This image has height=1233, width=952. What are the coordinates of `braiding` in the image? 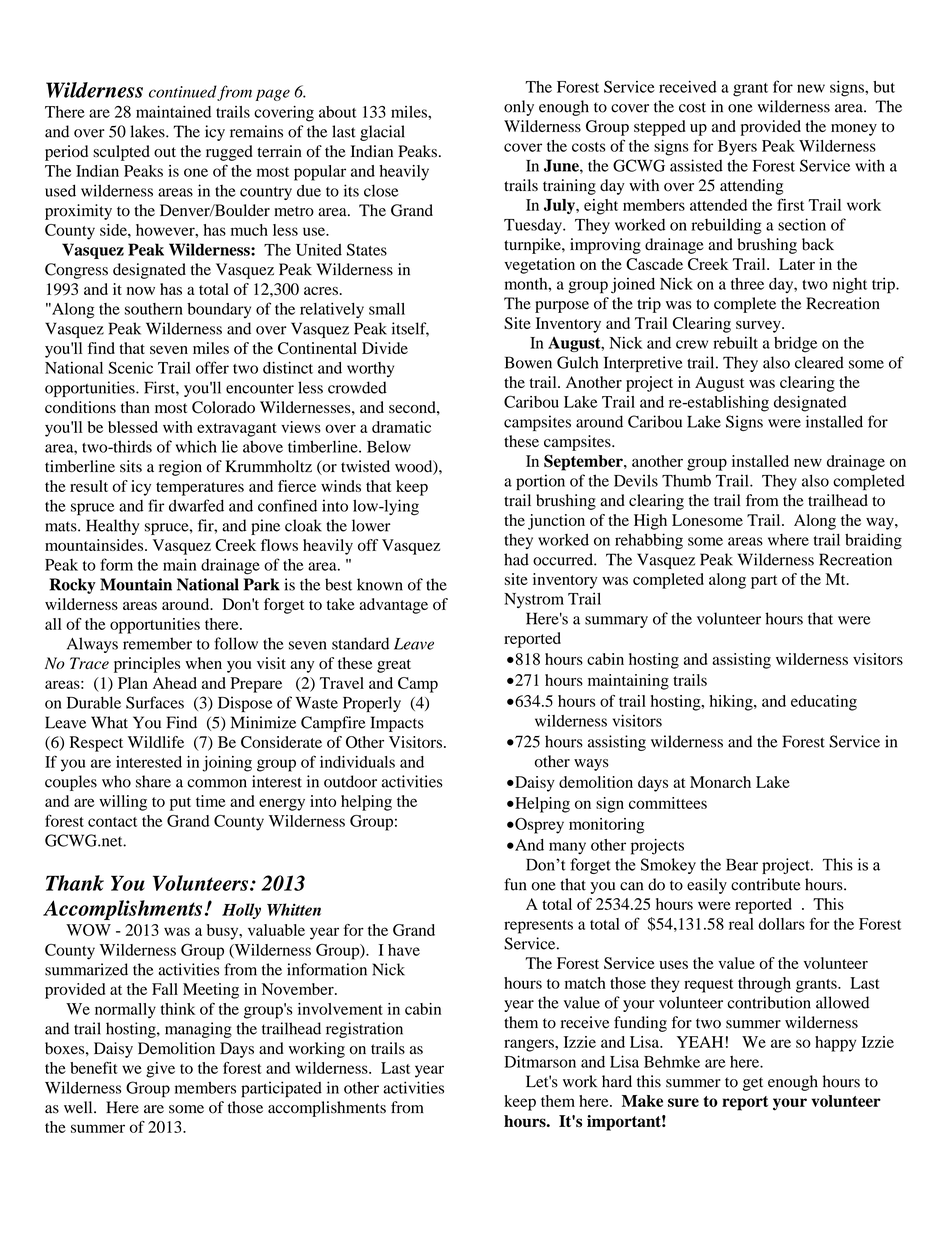 It's located at (873, 541).
